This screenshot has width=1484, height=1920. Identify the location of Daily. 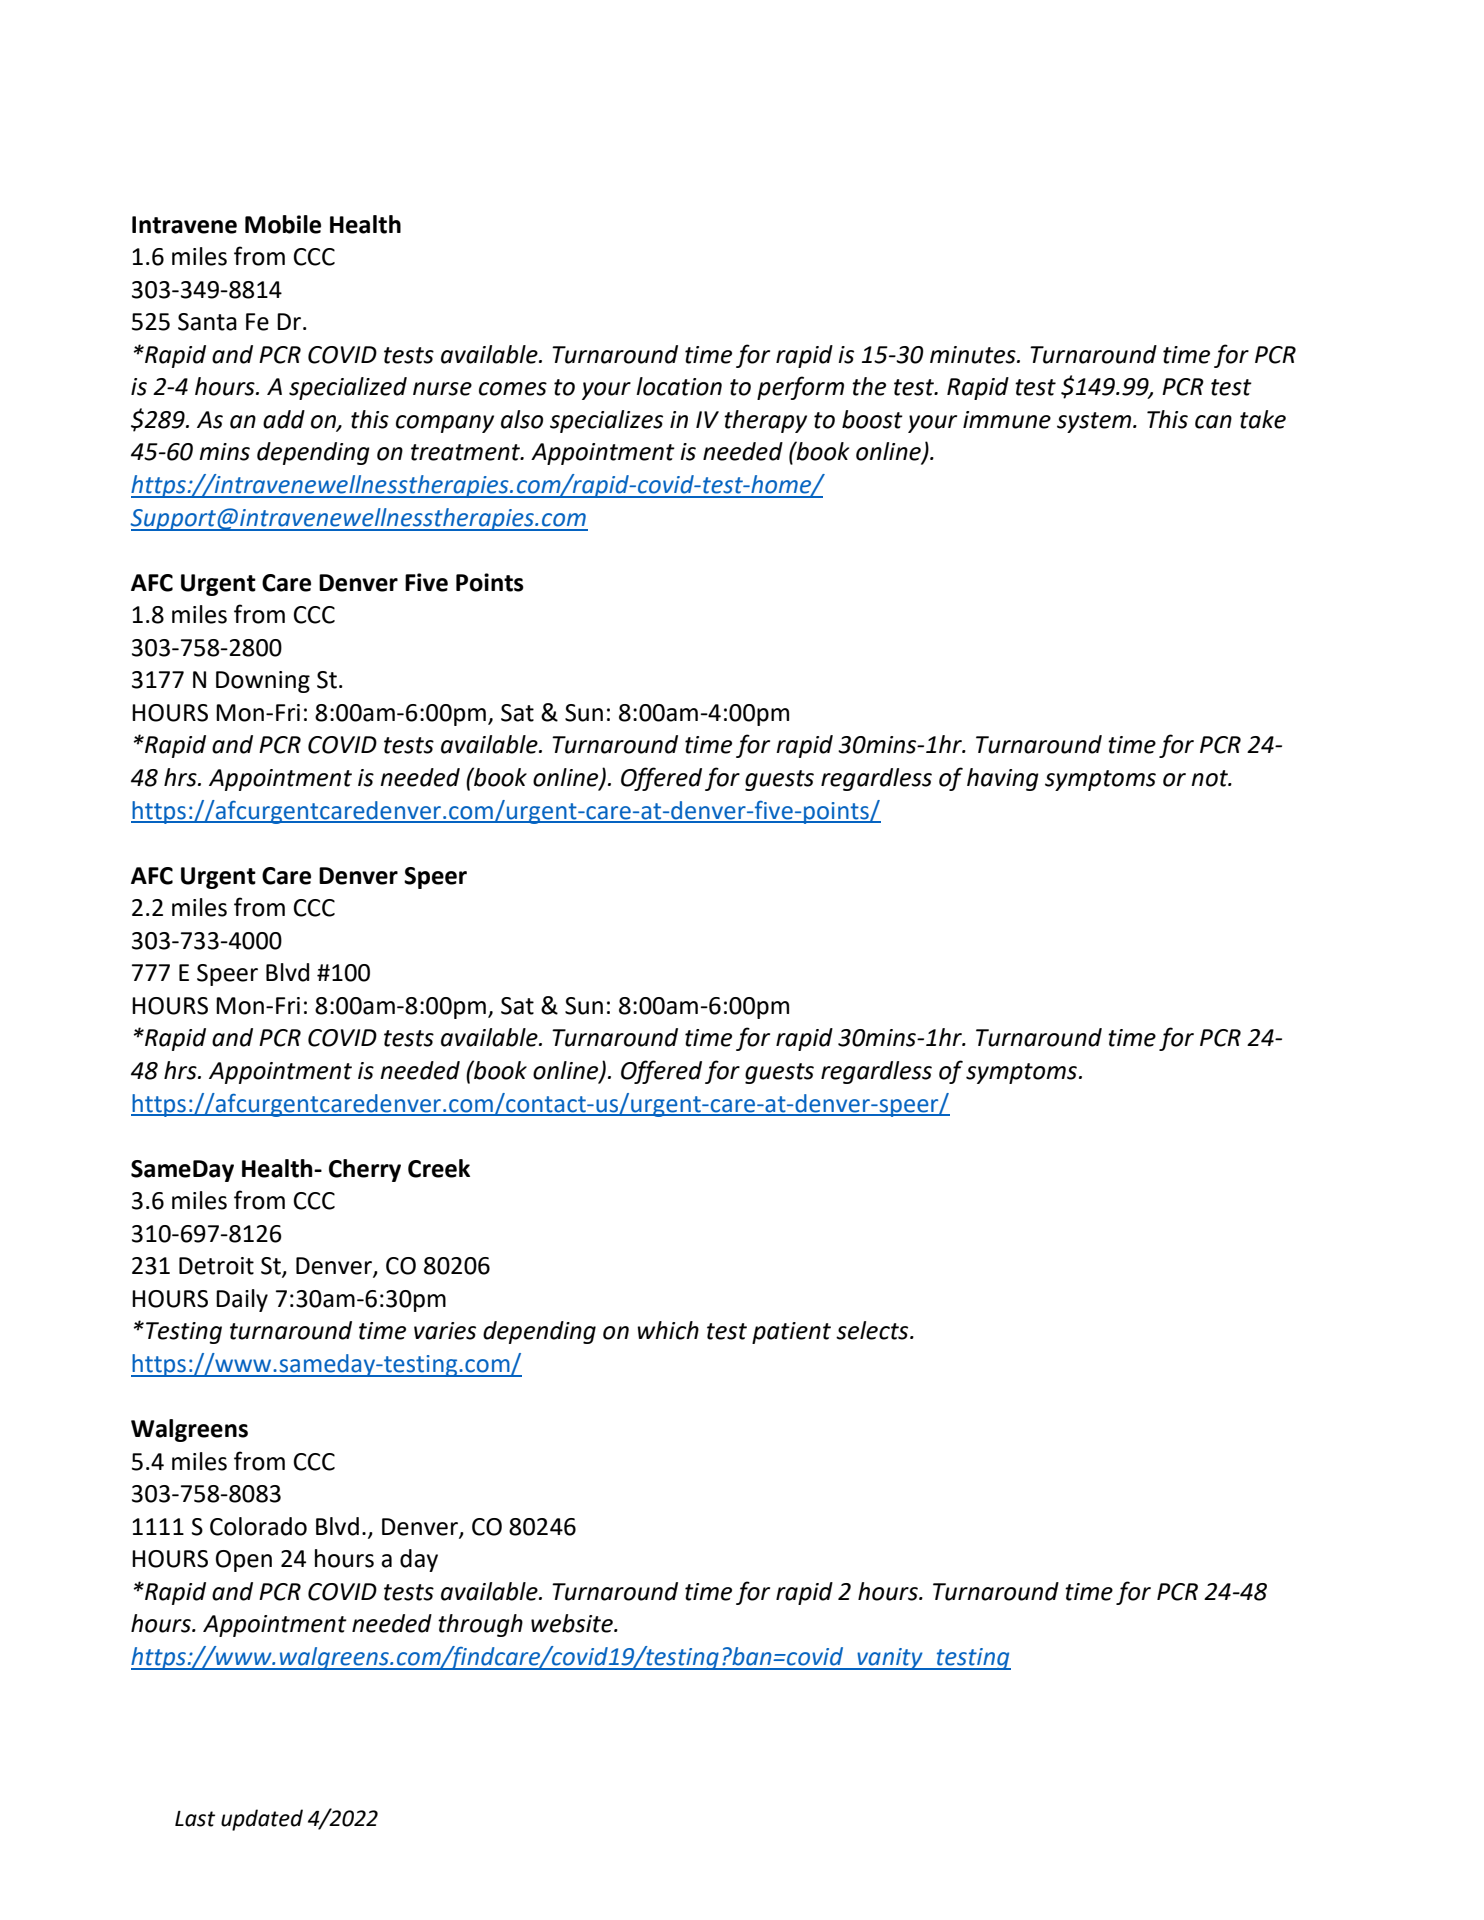
(242, 1300).
